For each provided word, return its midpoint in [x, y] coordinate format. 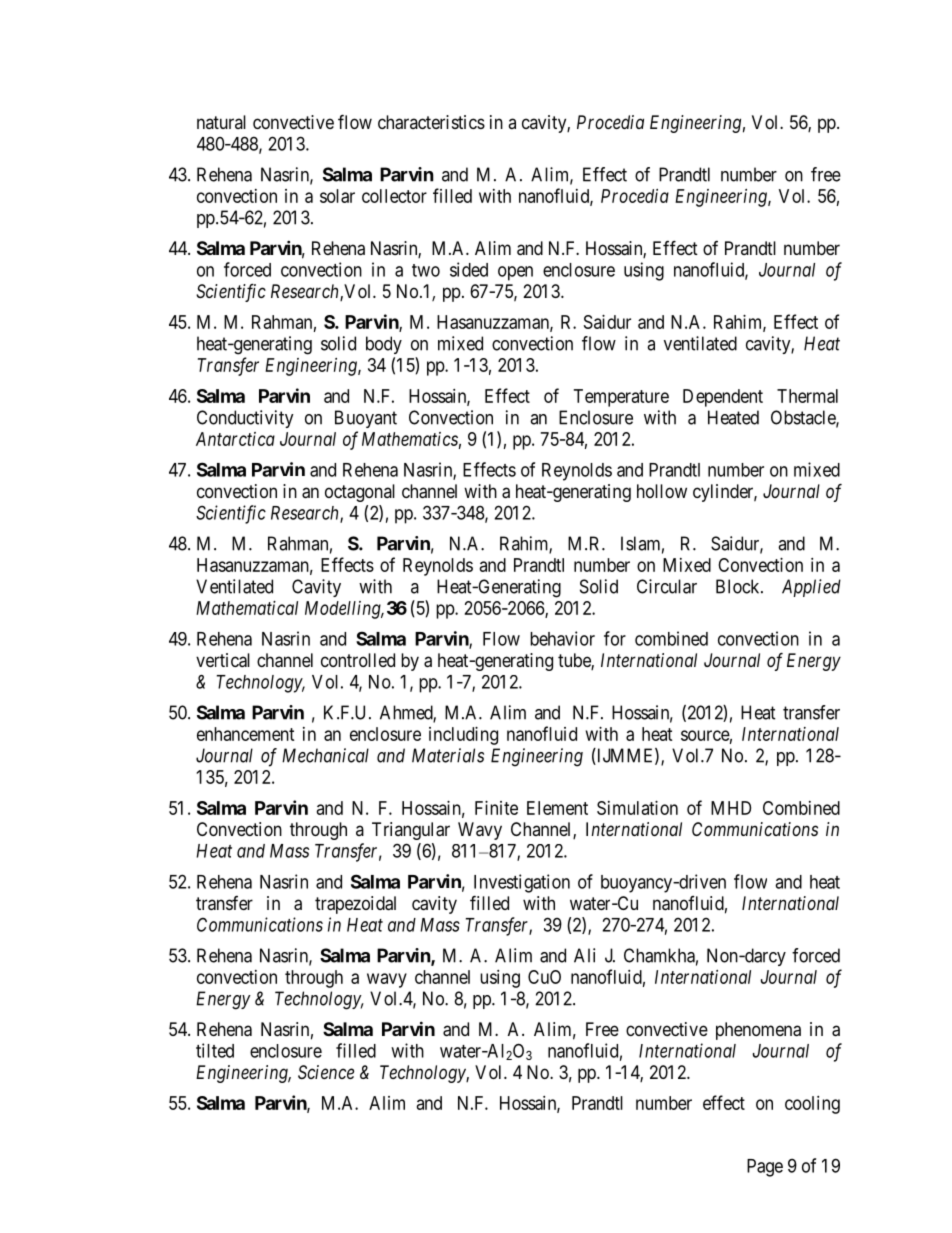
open [515, 273]
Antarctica [235, 439]
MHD [731, 808]
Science [326, 1072]
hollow [662, 491]
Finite [496, 808]
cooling [812, 1105]
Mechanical [325, 755]
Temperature [621, 398]
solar [337, 196]
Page [765, 1168]
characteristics [431, 122]
